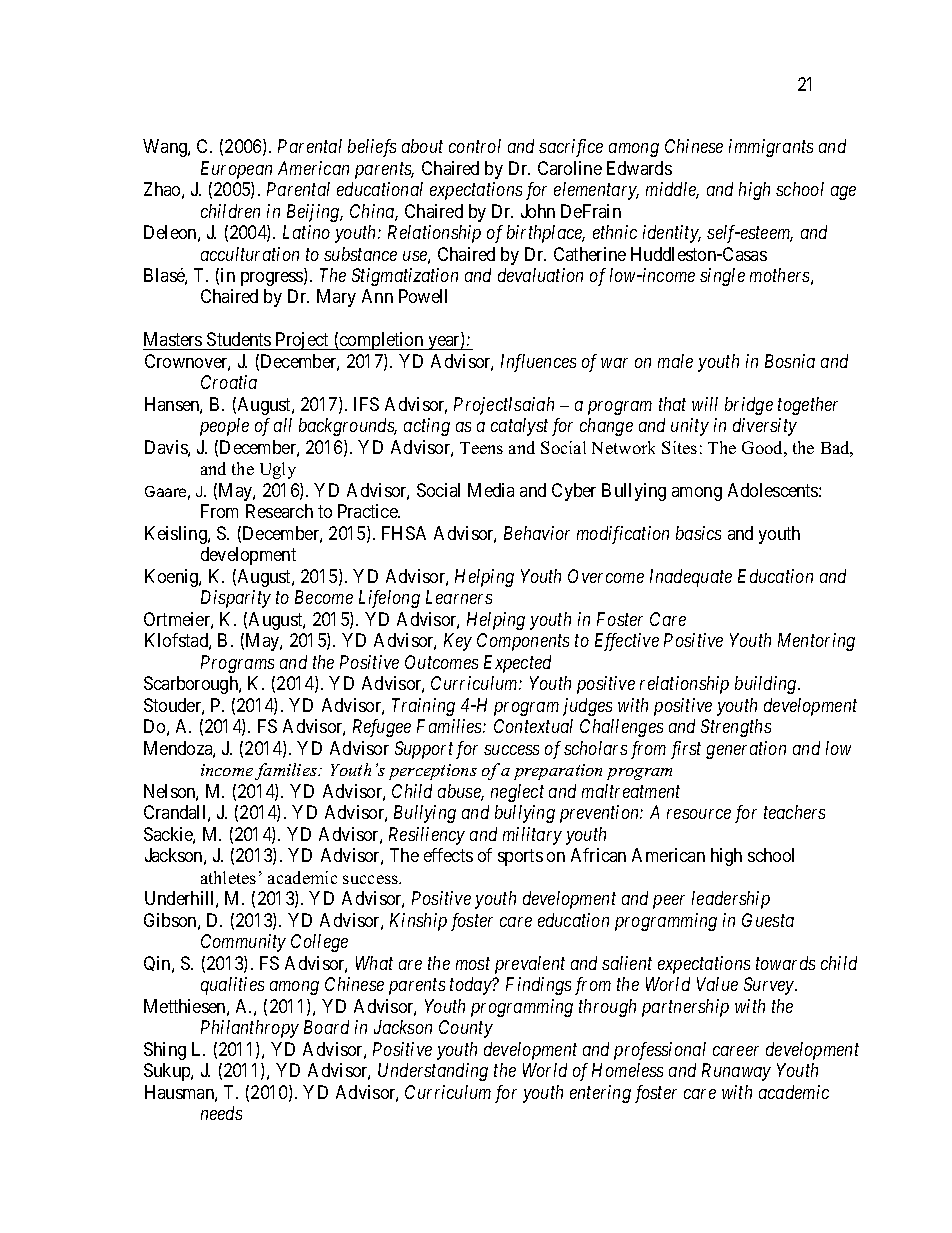 This screenshot has width=952, height=1233. What do you see at coordinates (228, 877) in the screenshot?
I see `athletes` at bounding box center [228, 877].
